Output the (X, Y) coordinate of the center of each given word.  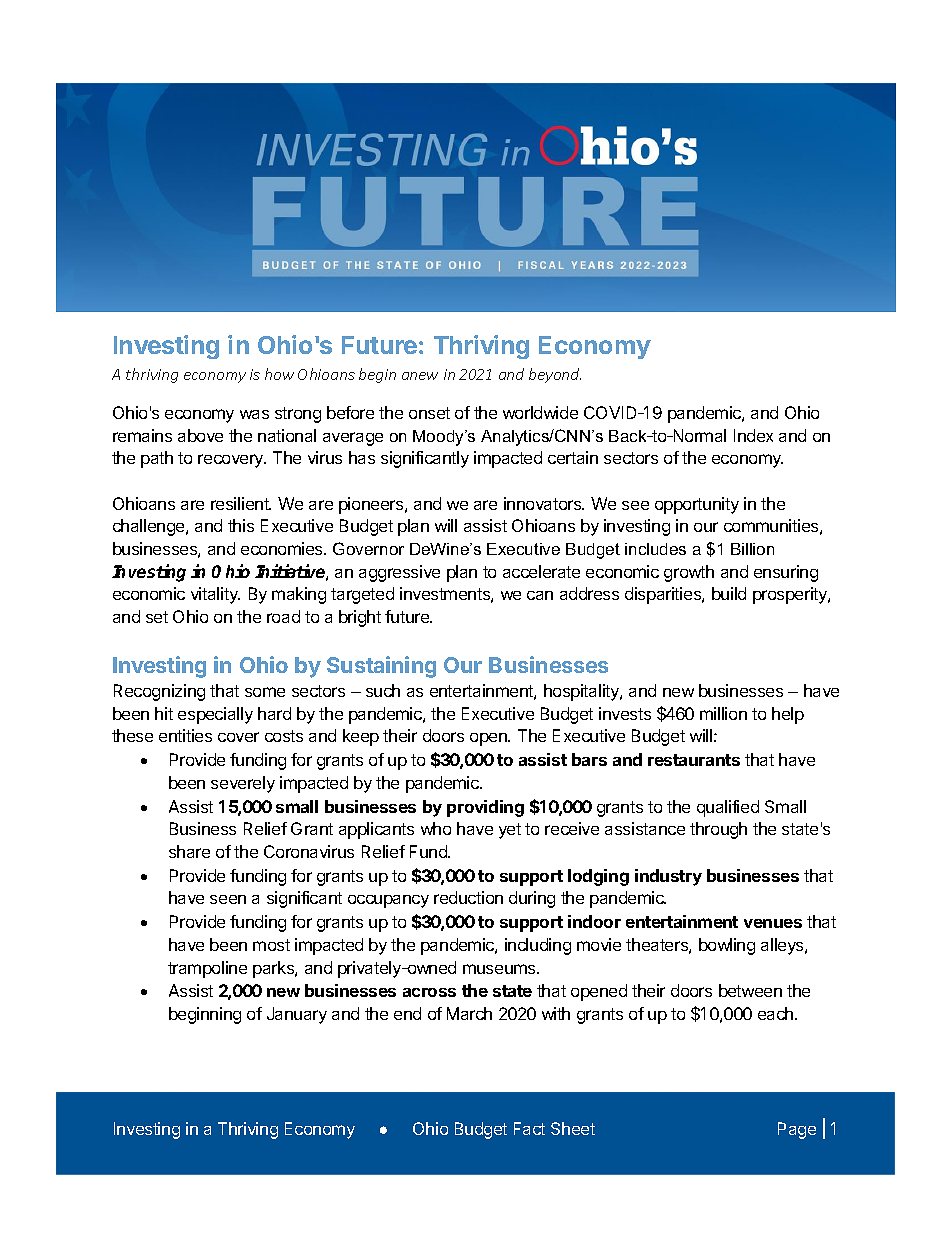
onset (429, 413)
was (254, 414)
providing (485, 808)
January (297, 1015)
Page (797, 1130)
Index (753, 435)
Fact (529, 1128)
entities (185, 735)
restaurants (694, 760)
